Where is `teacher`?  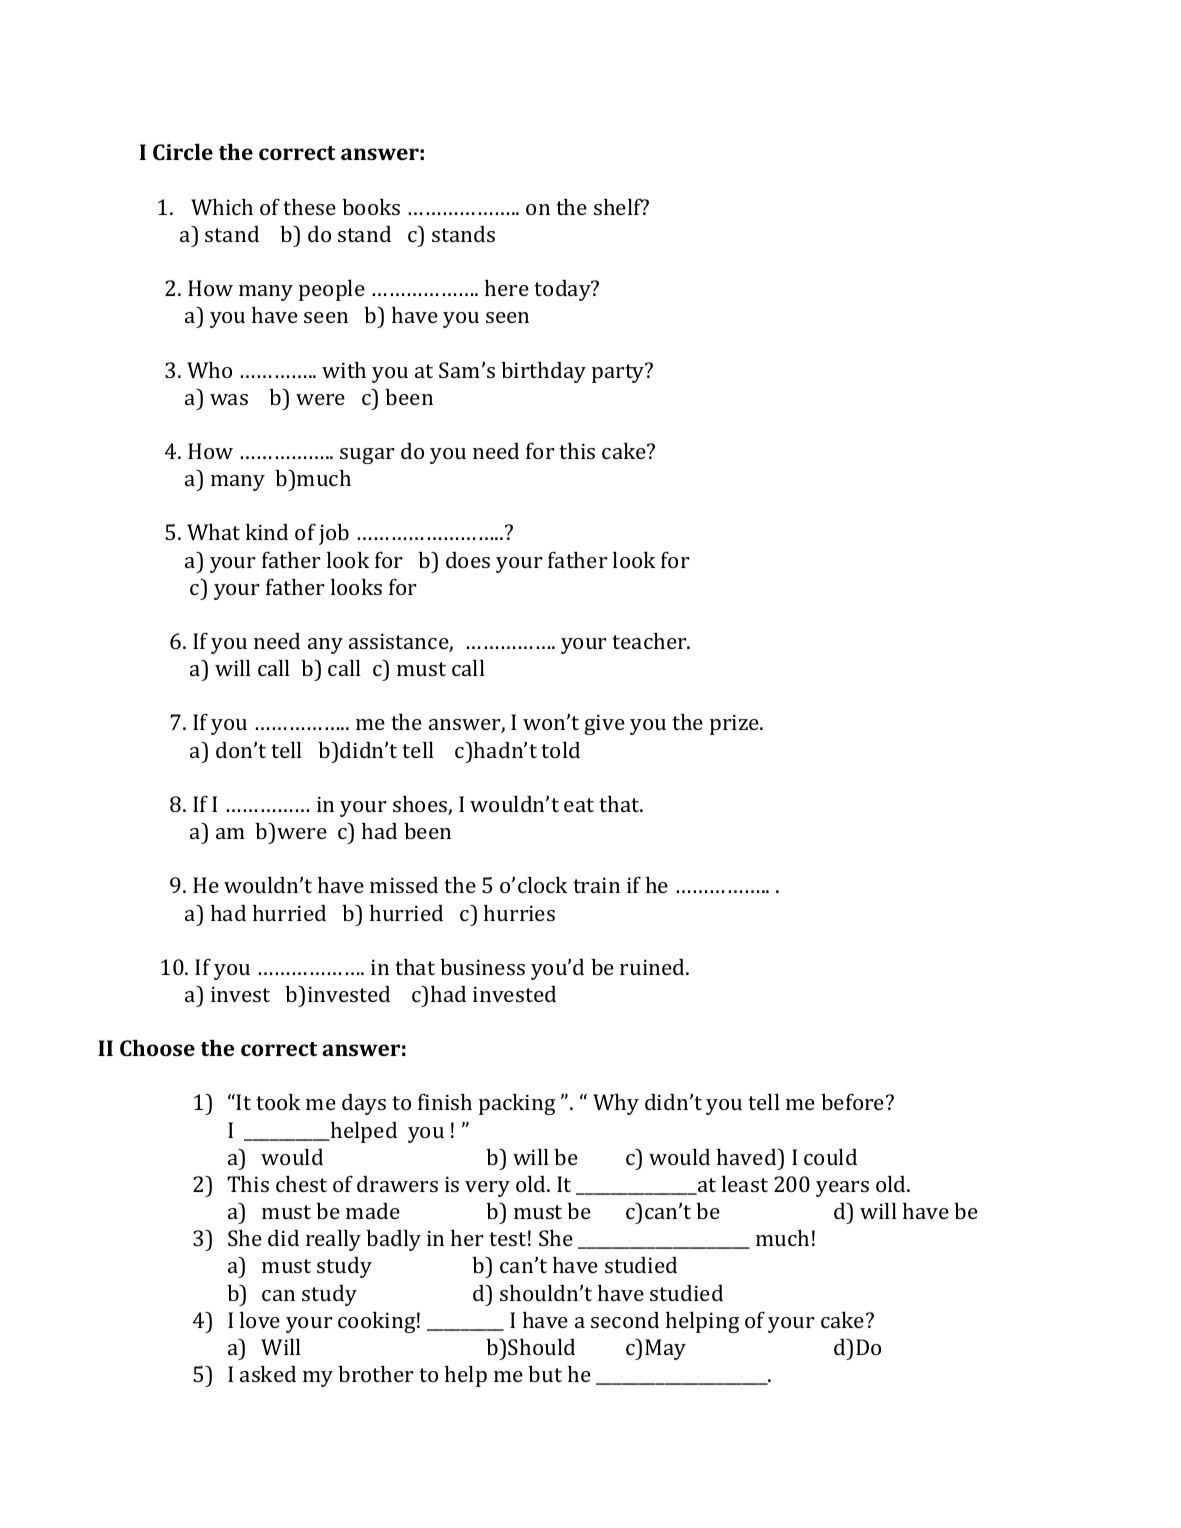
teacher is located at coordinates (650, 641).
